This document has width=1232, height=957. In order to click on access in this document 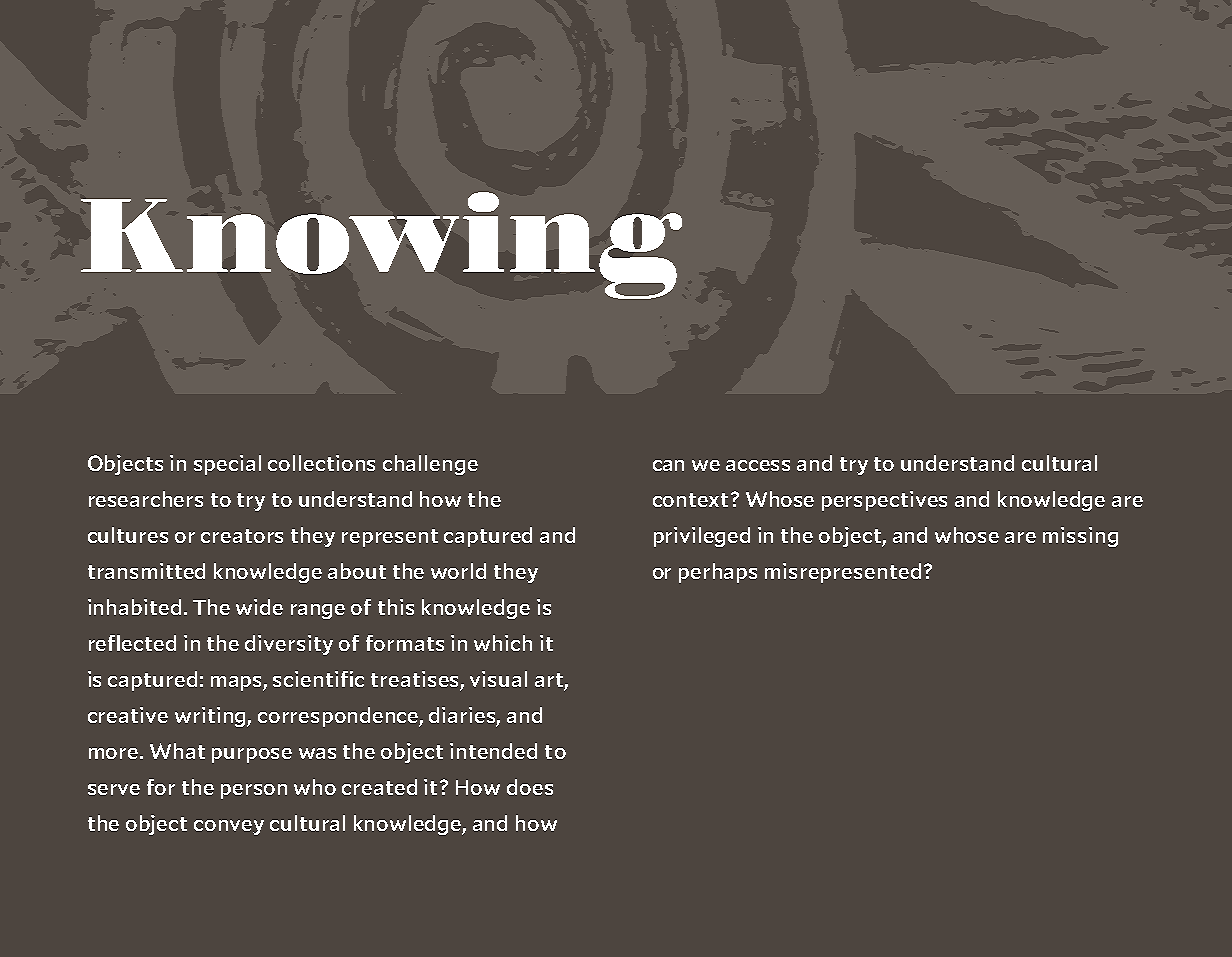, I will do `click(758, 465)`.
